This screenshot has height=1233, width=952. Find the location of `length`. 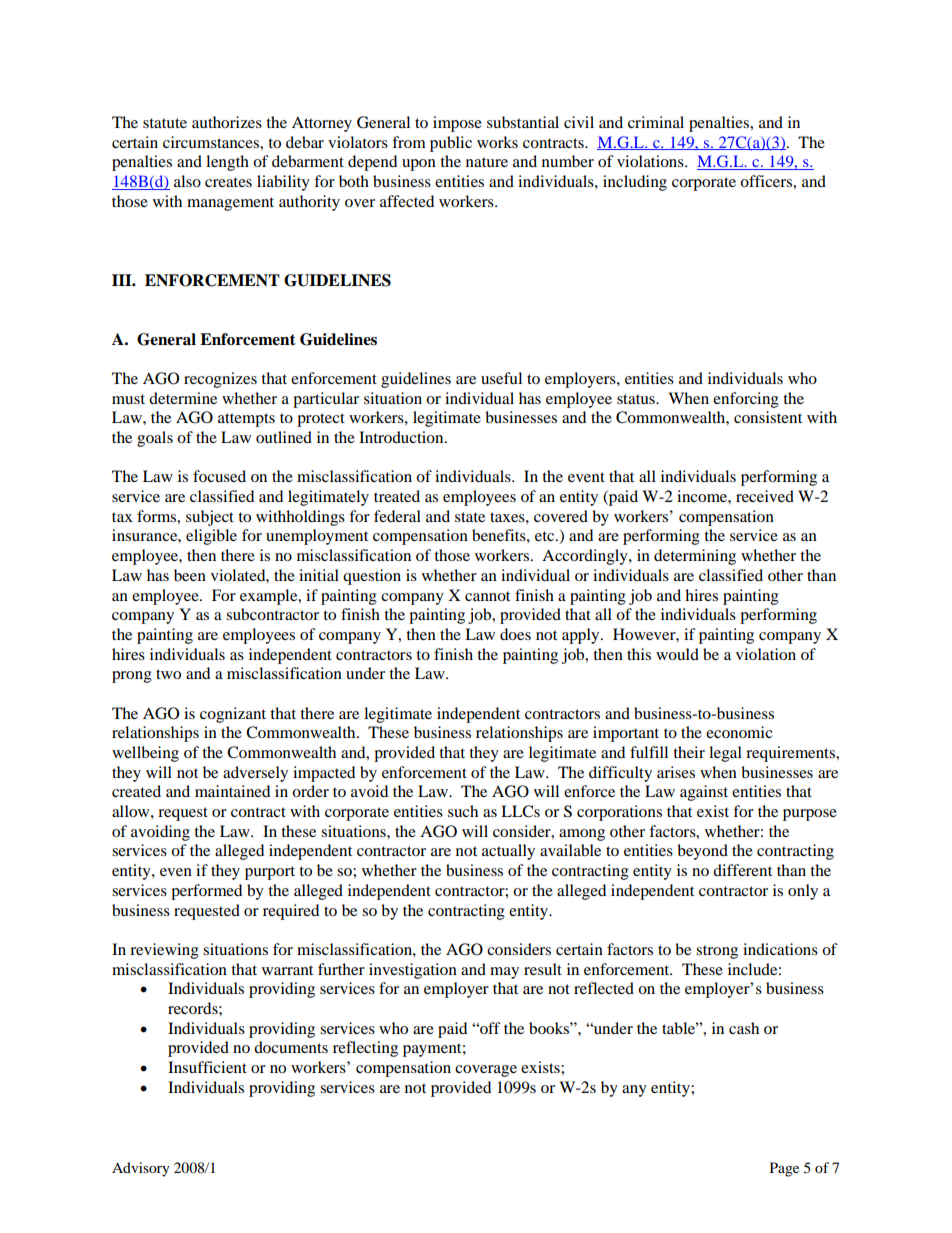

length is located at coordinates (227, 163).
